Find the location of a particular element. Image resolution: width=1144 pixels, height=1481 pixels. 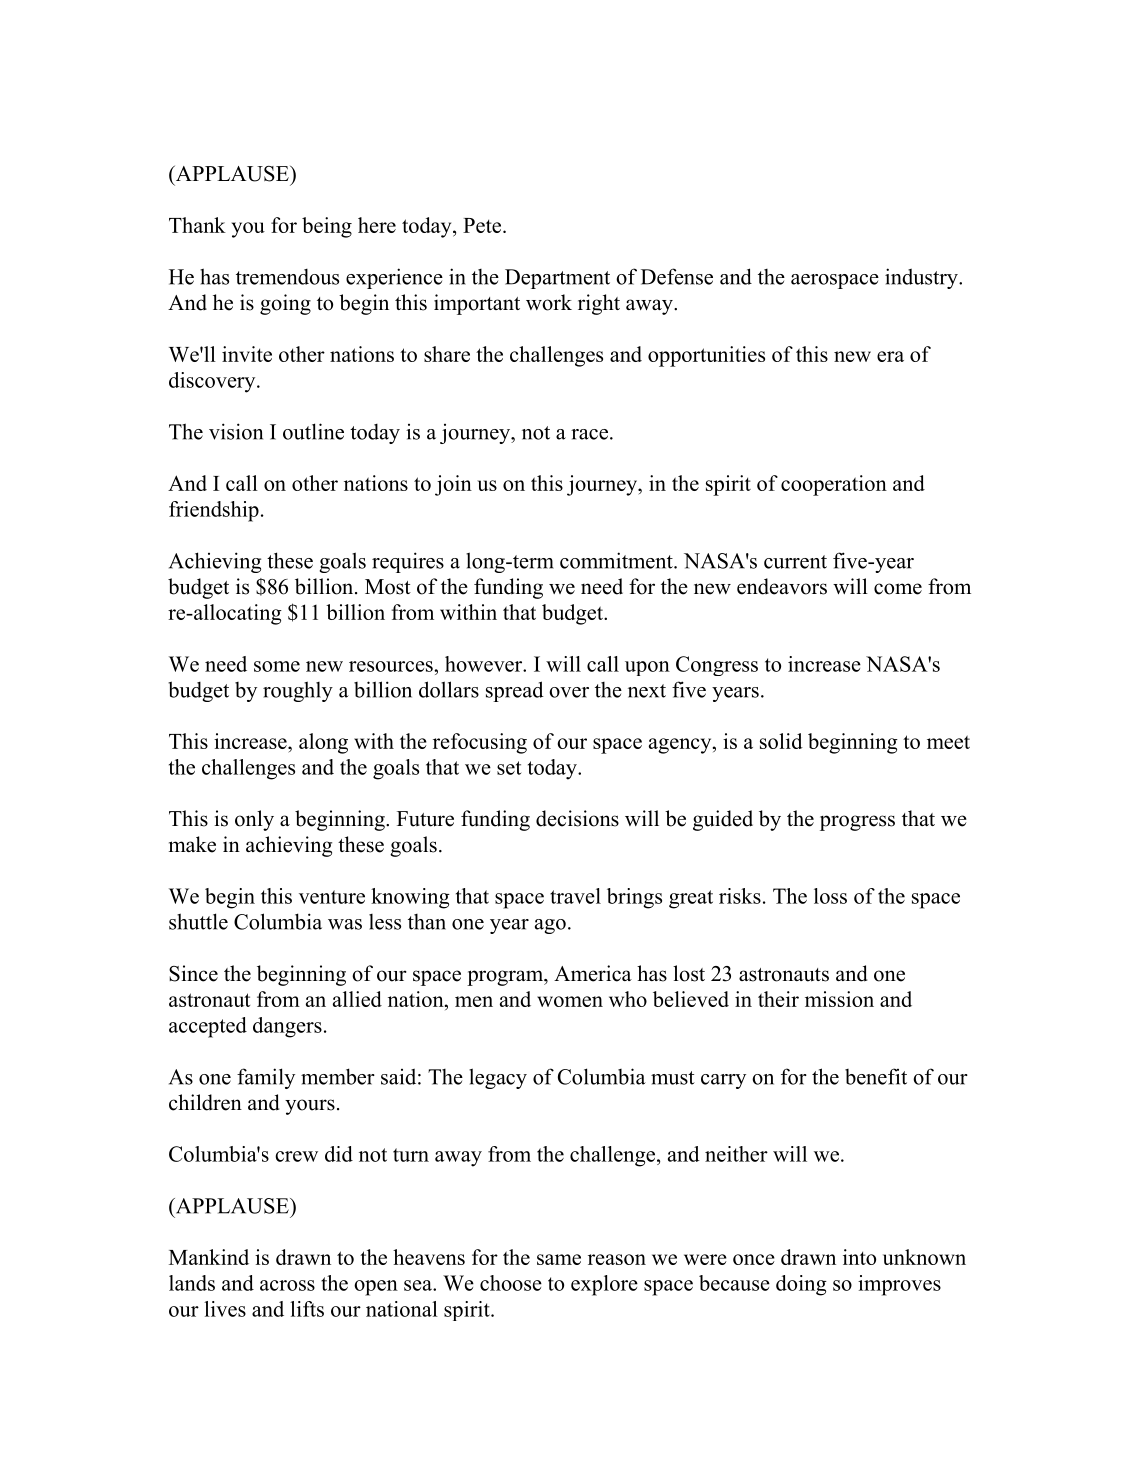

Department is located at coordinates (557, 279).
